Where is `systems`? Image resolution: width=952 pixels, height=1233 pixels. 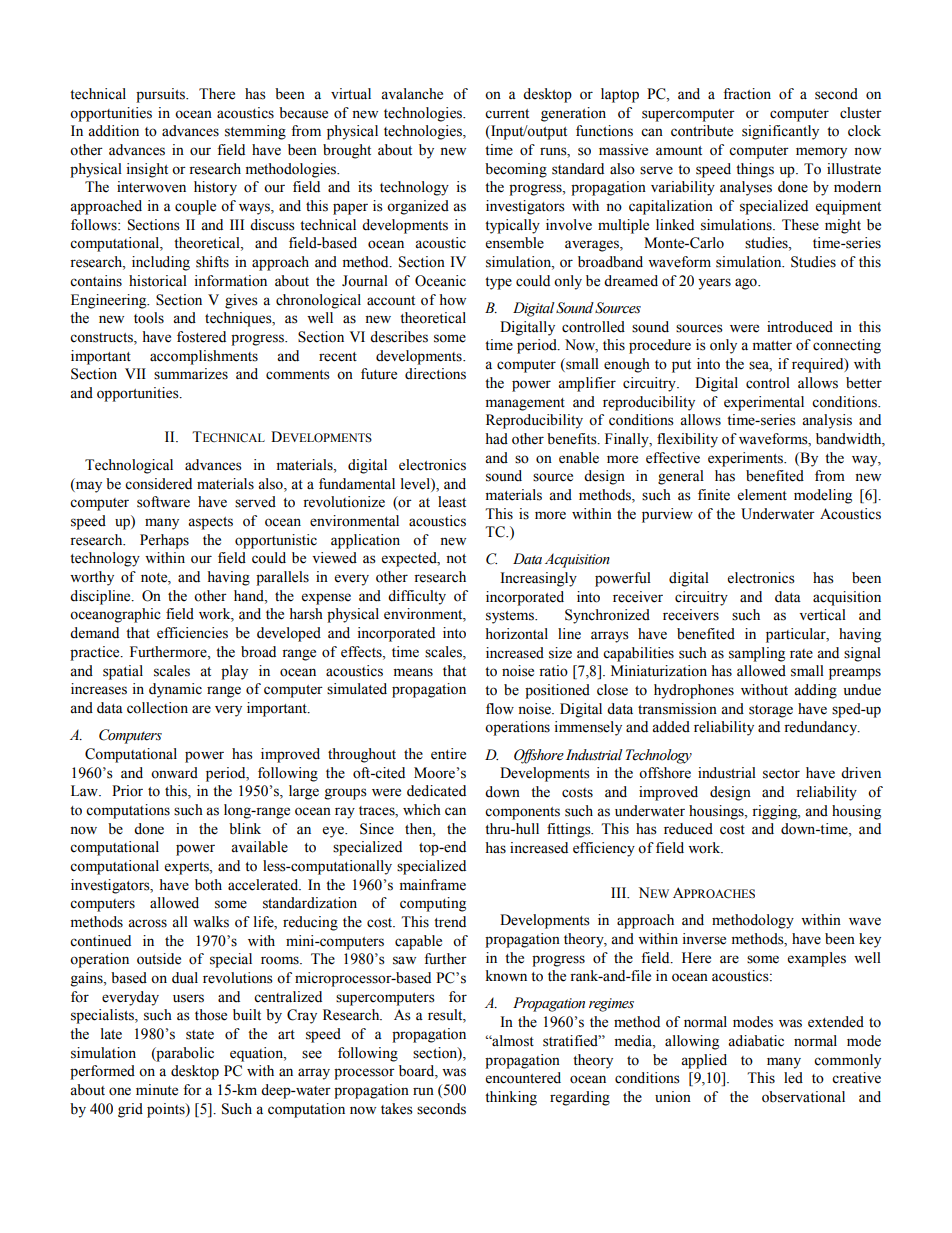
systems is located at coordinates (511, 617).
